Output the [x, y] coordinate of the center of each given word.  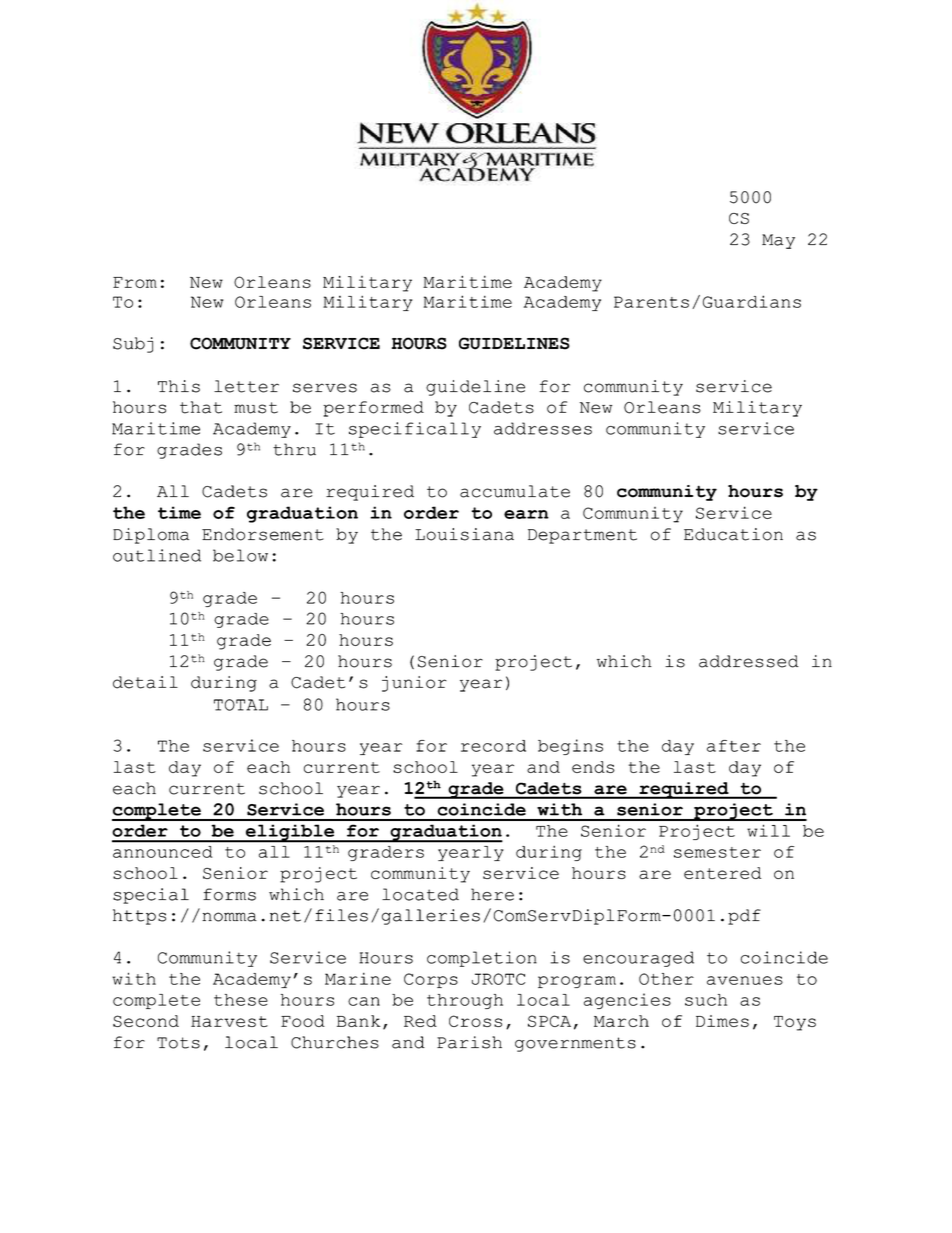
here [492, 894]
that [201, 407]
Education [733, 534]
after [734, 746]
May [778, 241]
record [493, 746]
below [240, 555]
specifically [415, 430]
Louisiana [464, 534]
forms [229, 894]
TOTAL [241, 705]
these [241, 1000]
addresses [543, 428]
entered [722, 873]
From [135, 282]
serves [325, 388]
